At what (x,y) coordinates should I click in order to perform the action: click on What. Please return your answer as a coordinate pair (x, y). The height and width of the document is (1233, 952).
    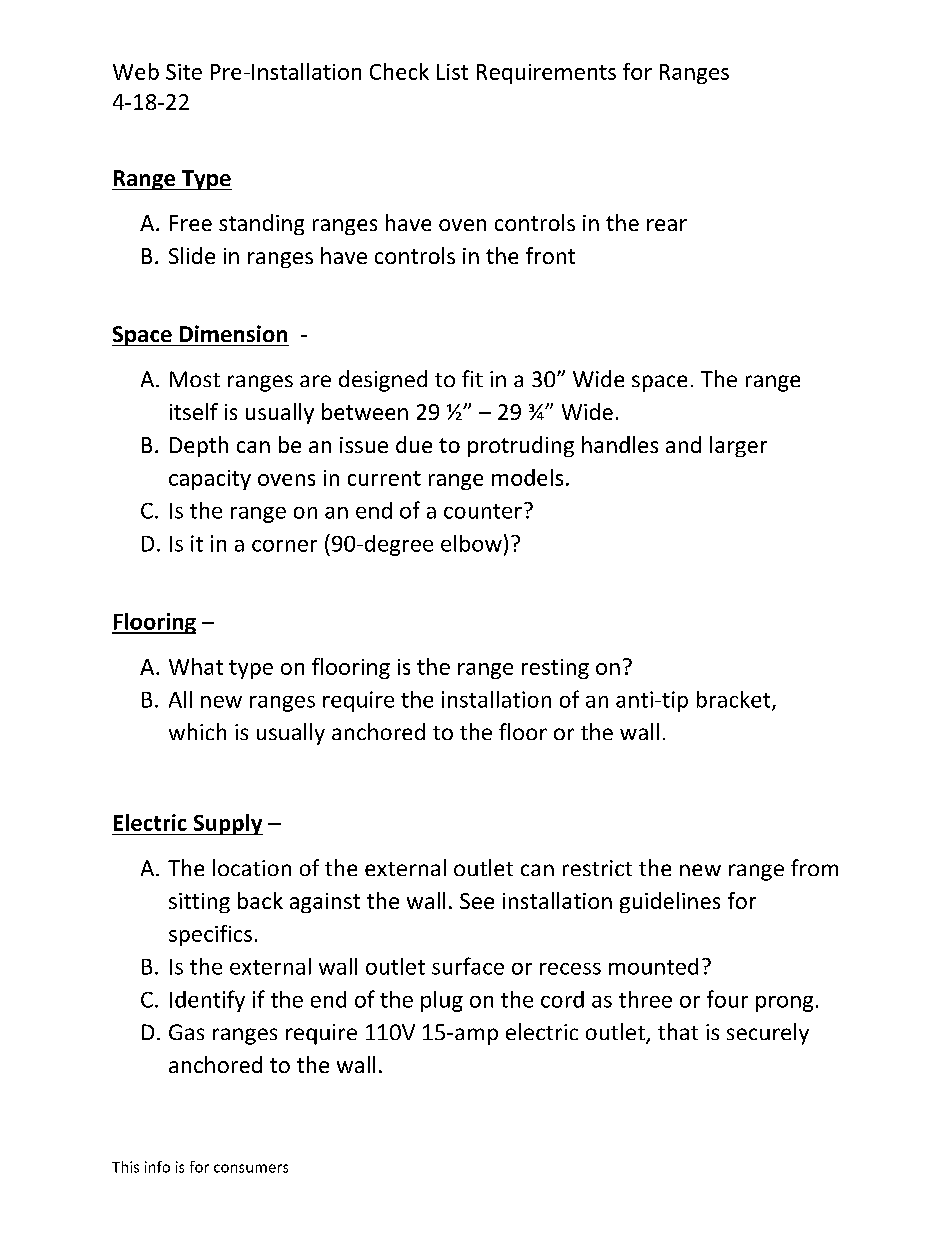
    Looking at the image, I should click on (196, 666).
